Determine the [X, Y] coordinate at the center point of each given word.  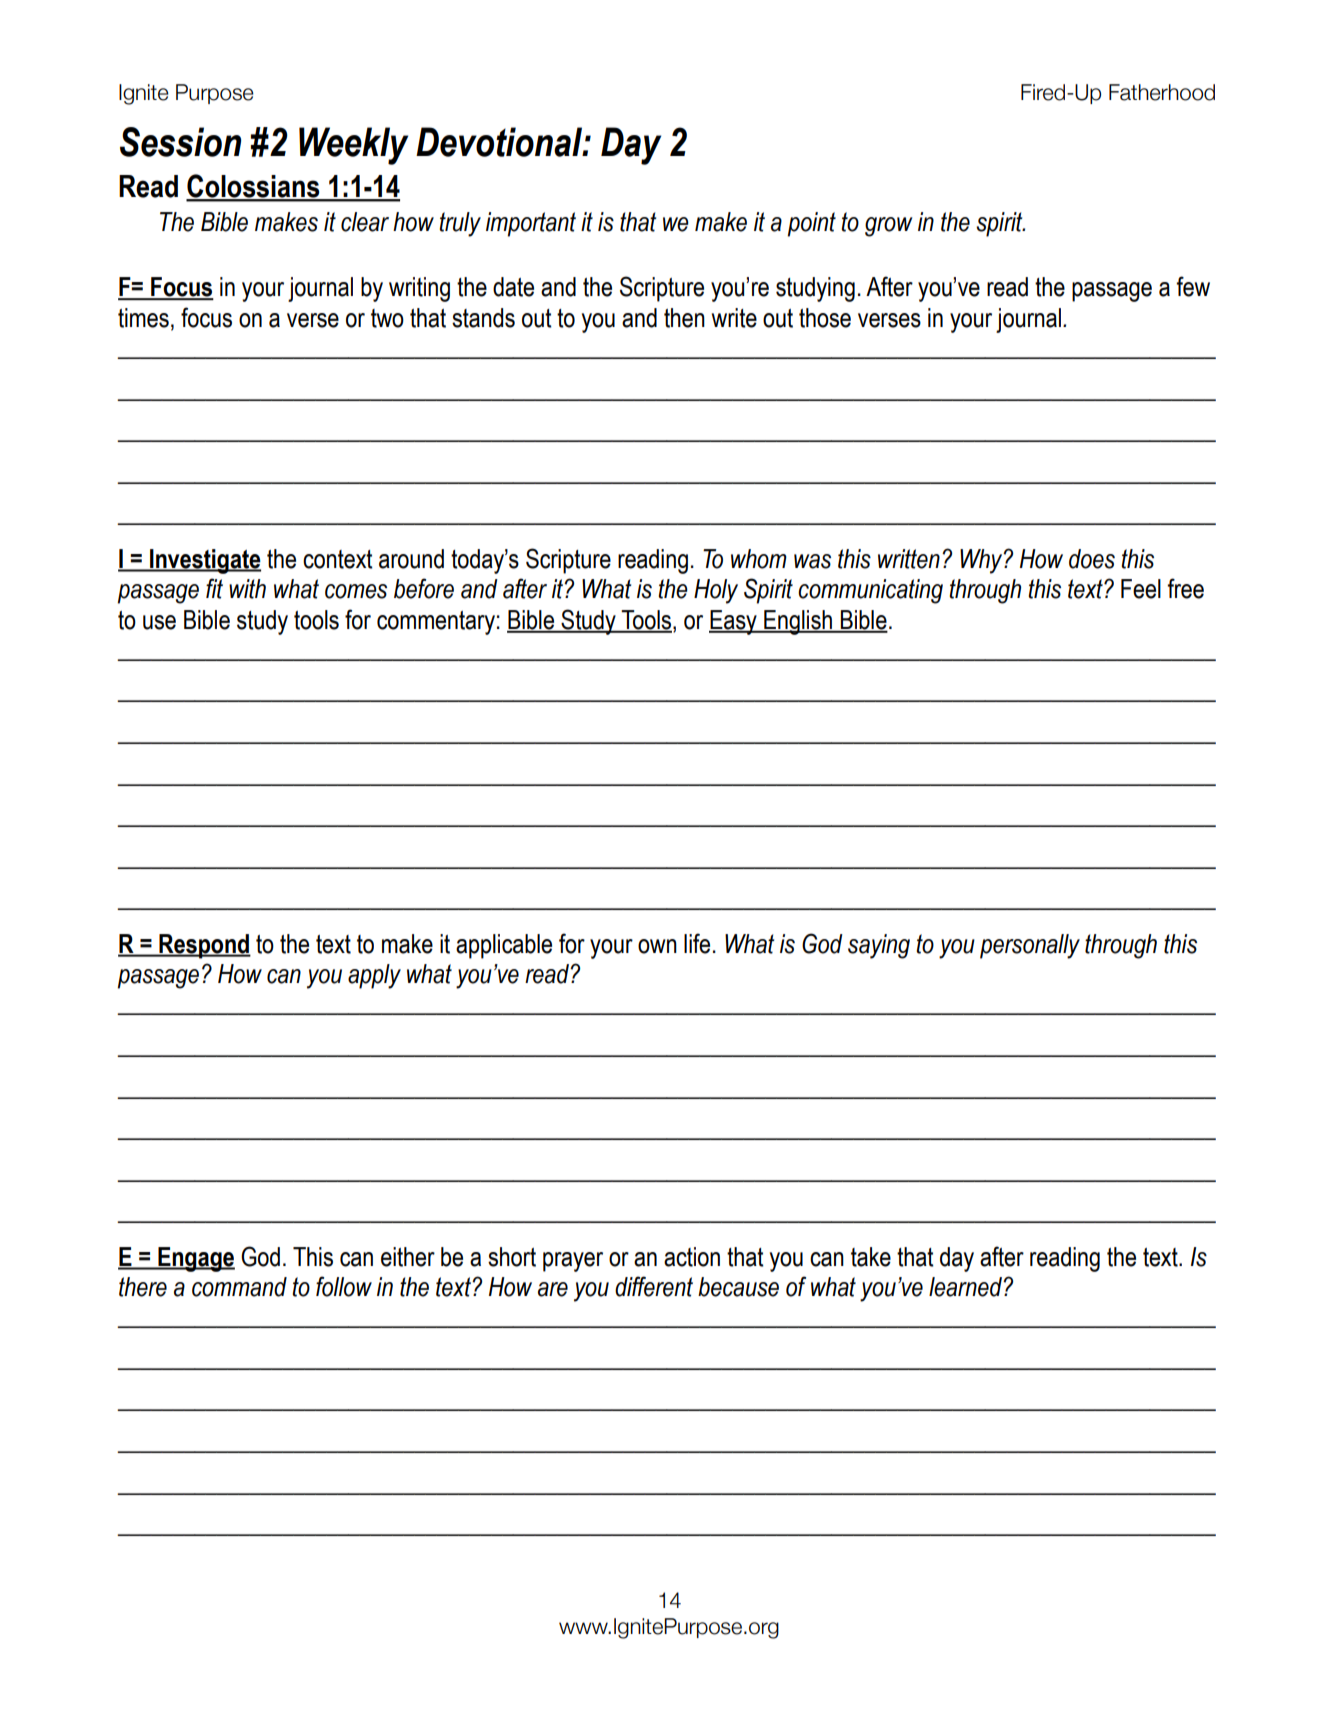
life [697, 943]
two [387, 318]
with [247, 589]
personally [1030, 946]
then [684, 318]
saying [879, 946]
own [657, 946]
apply [374, 976]
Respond [204, 946]
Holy [716, 591]
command [239, 1287]
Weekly [353, 146]
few [1193, 286]
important [531, 224]
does [1092, 559]
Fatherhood [1162, 92]
